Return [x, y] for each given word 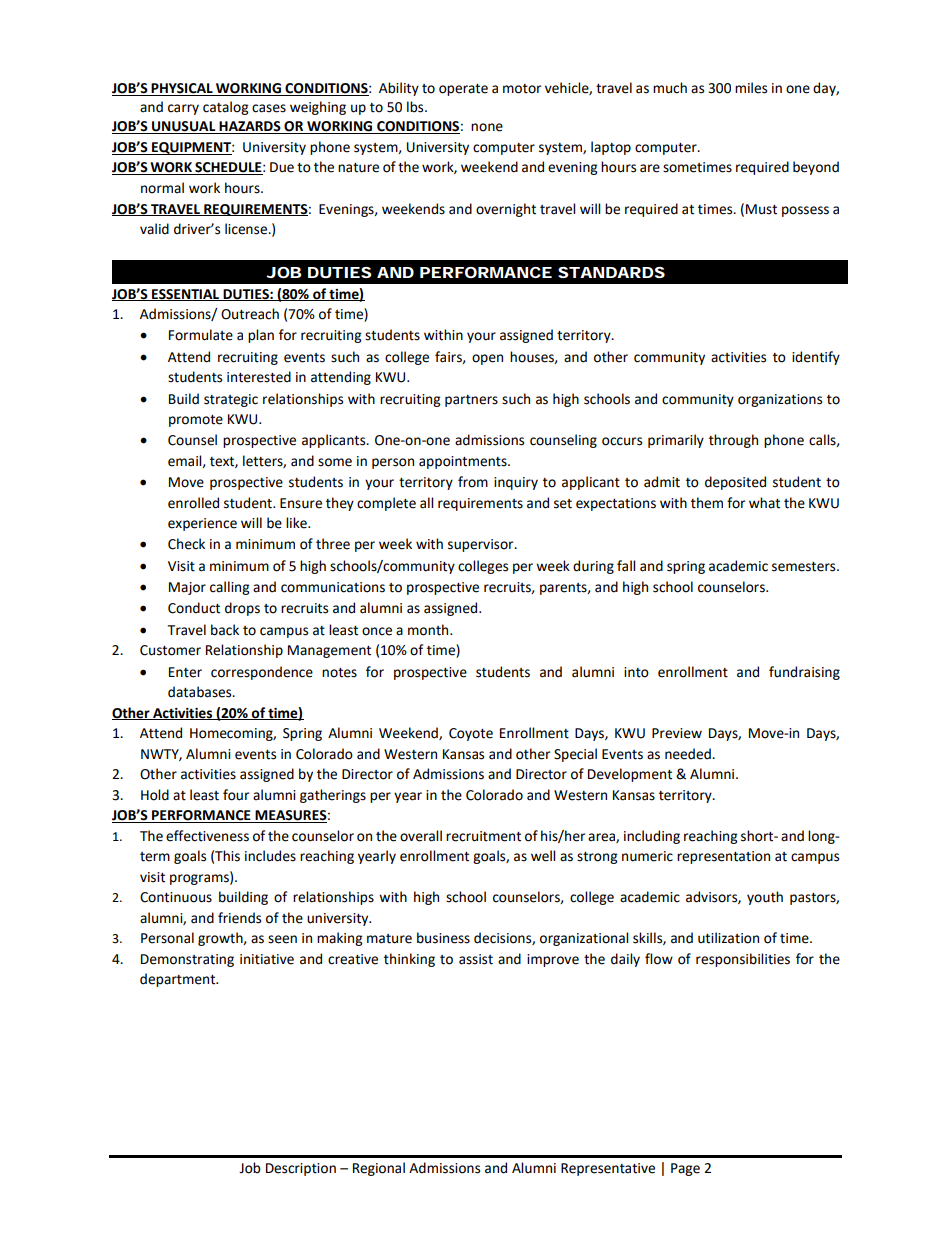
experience [202, 524]
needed [689, 754]
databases [201, 692]
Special [575, 755]
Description [301, 1169]
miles [751, 88]
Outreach [250, 314]
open [487, 359]
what [764, 503]
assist [476, 959]
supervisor [482, 545]
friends [239, 918]
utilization [728, 938]
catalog [225, 108]
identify [816, 358]
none [487, 127]
